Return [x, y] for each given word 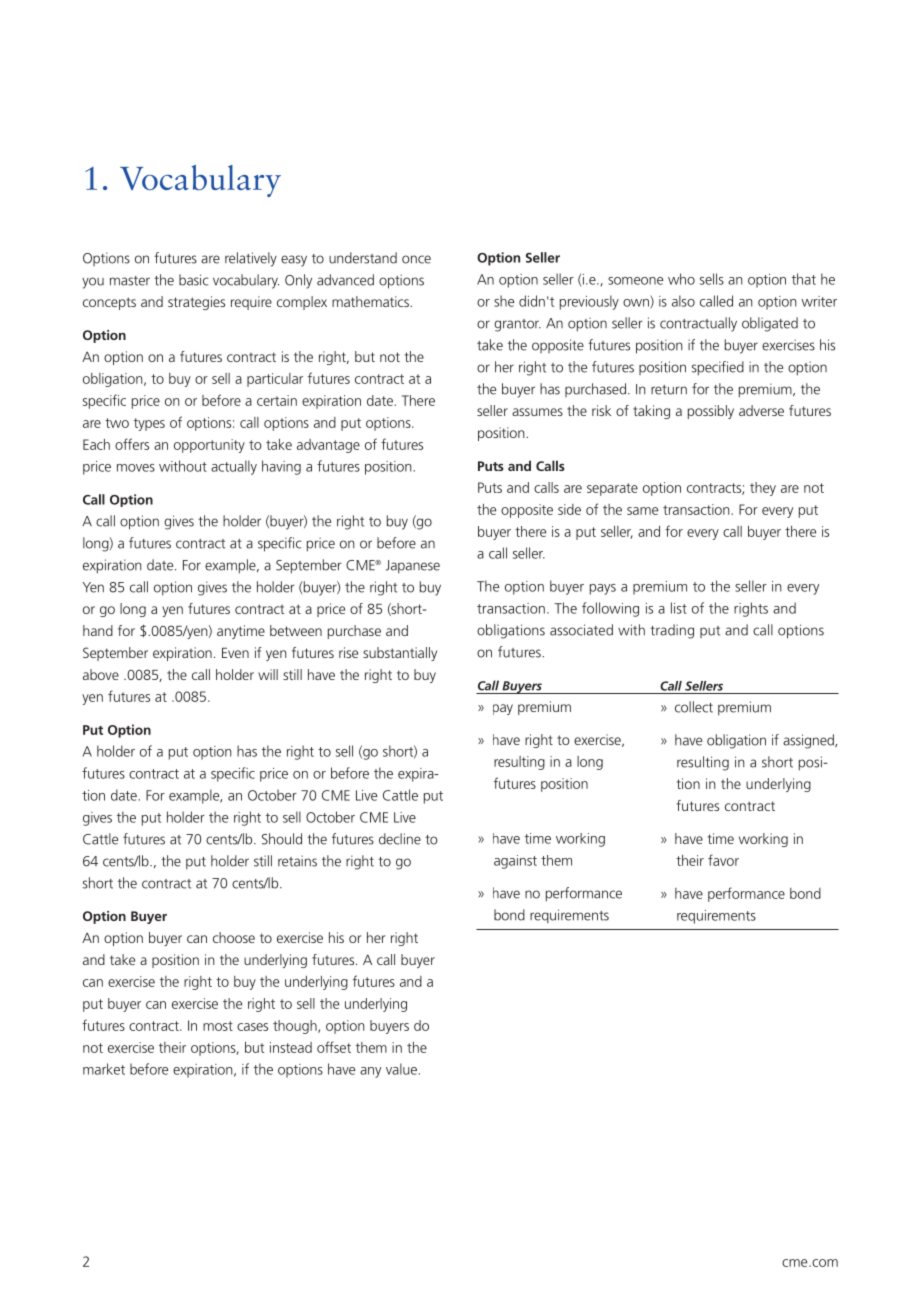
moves [136, 468]
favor [723, 860]
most [218, 1026]
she [504, 301]
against [515, 862]
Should [282, 839]
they [763, 489]
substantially [400, 654]
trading [672, 631]
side [569, 509]
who [681, 279]
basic [194, 280]
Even [235, 653]
